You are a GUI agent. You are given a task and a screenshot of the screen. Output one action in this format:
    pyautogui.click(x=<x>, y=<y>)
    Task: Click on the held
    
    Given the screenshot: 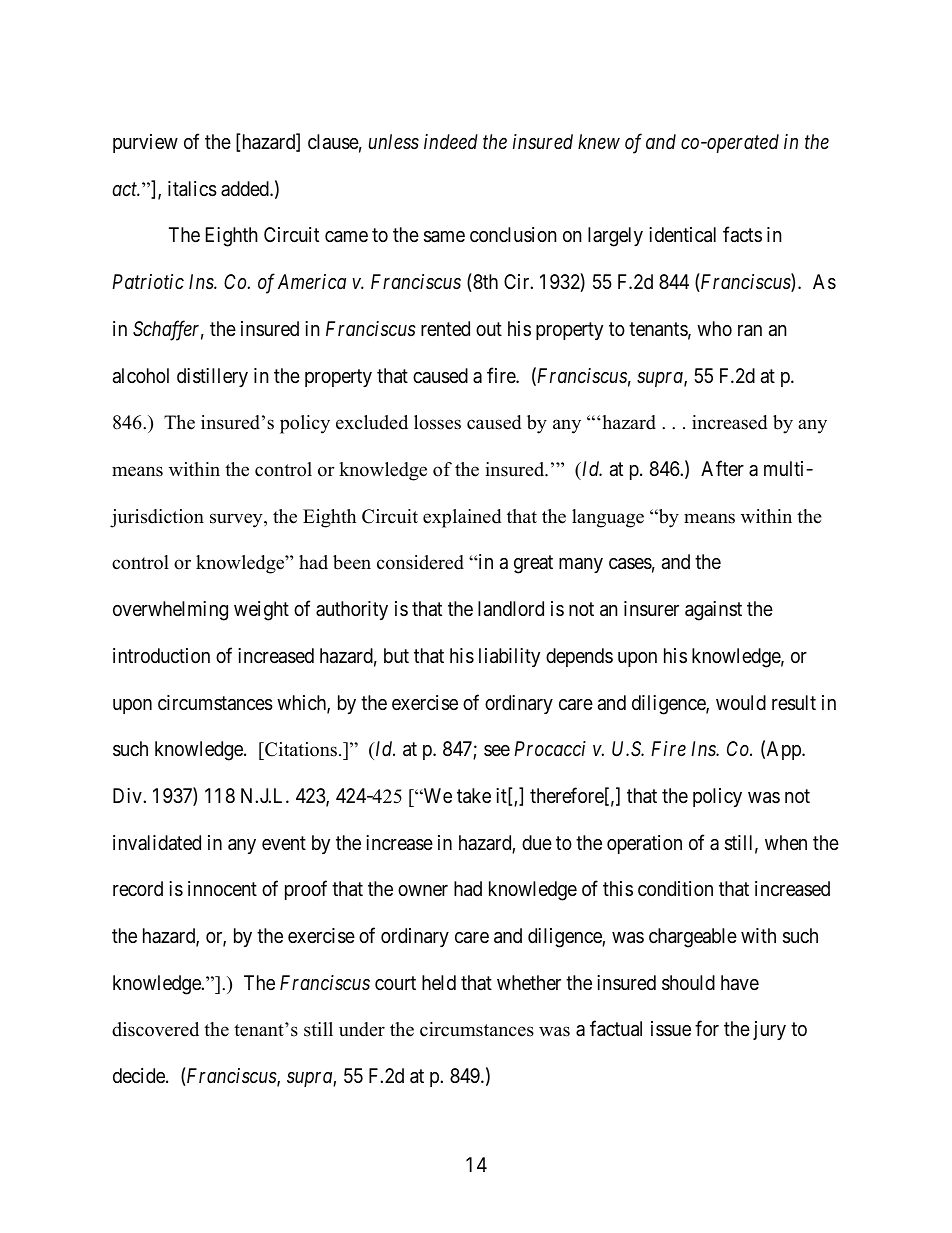 What is the action you would take?
    pyautogui.click(x=439, y=982)
